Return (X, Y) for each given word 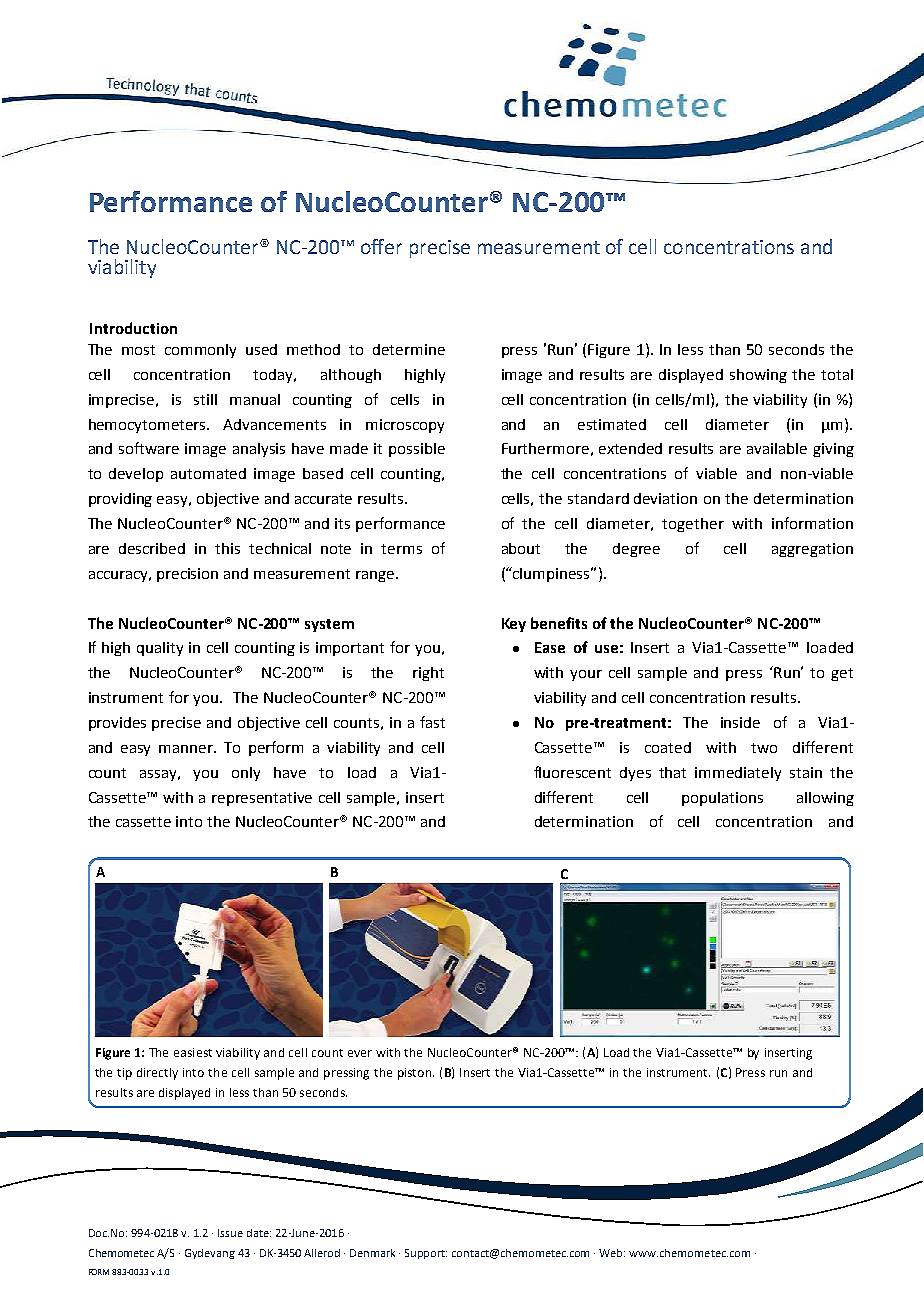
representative (262, 799)
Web (612, 1253)
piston (414, 1074)
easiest (193, 1052)
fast (432, 722)
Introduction (133, 328)
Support (426, 1254)
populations (722, 799)
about (521, 548)
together (693, 525)
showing (758, 376)
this (227, 548)
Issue (230, 1233)
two (764, 748)
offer (381, 246)
